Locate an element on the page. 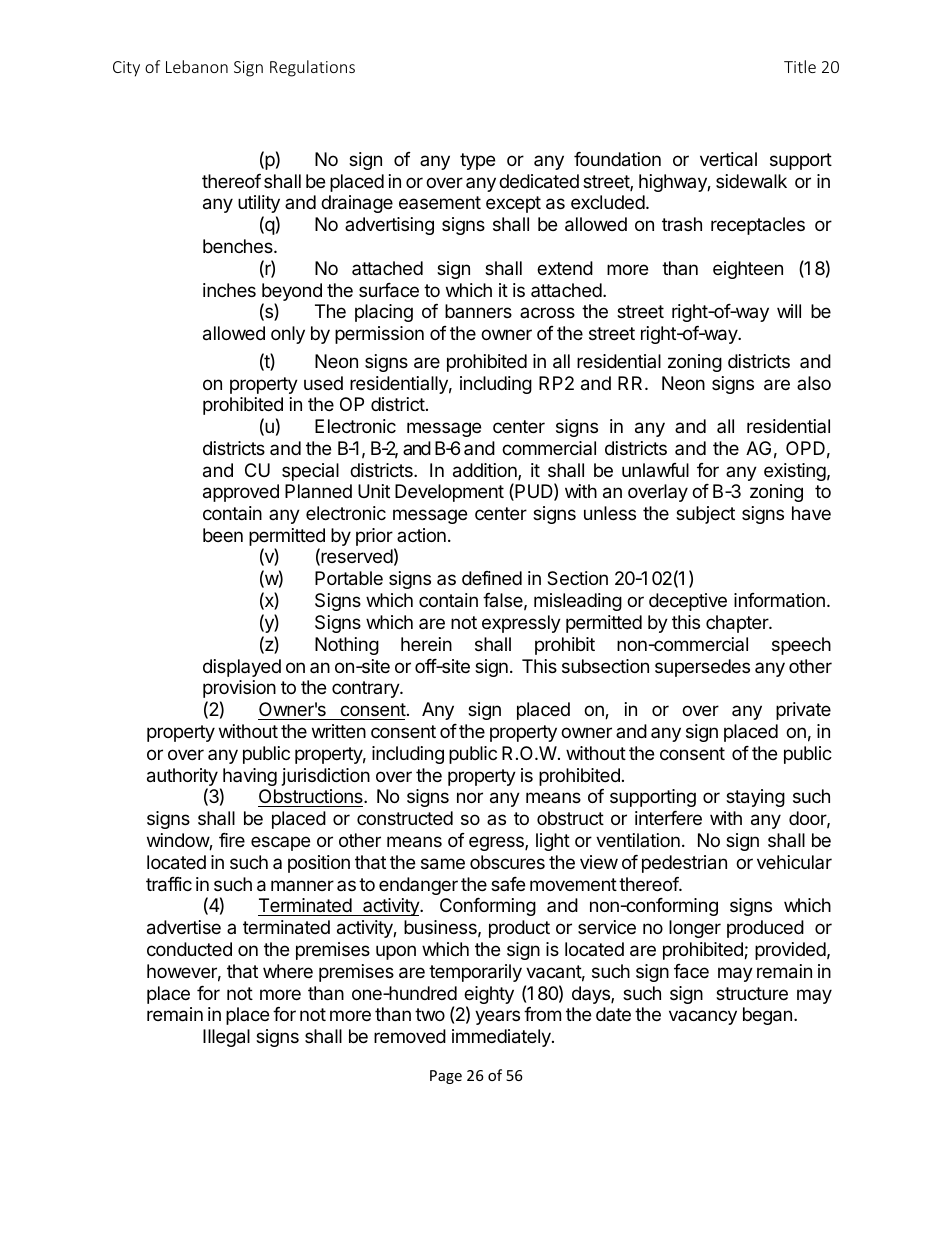  addition is located at coordinates (486, 471).
